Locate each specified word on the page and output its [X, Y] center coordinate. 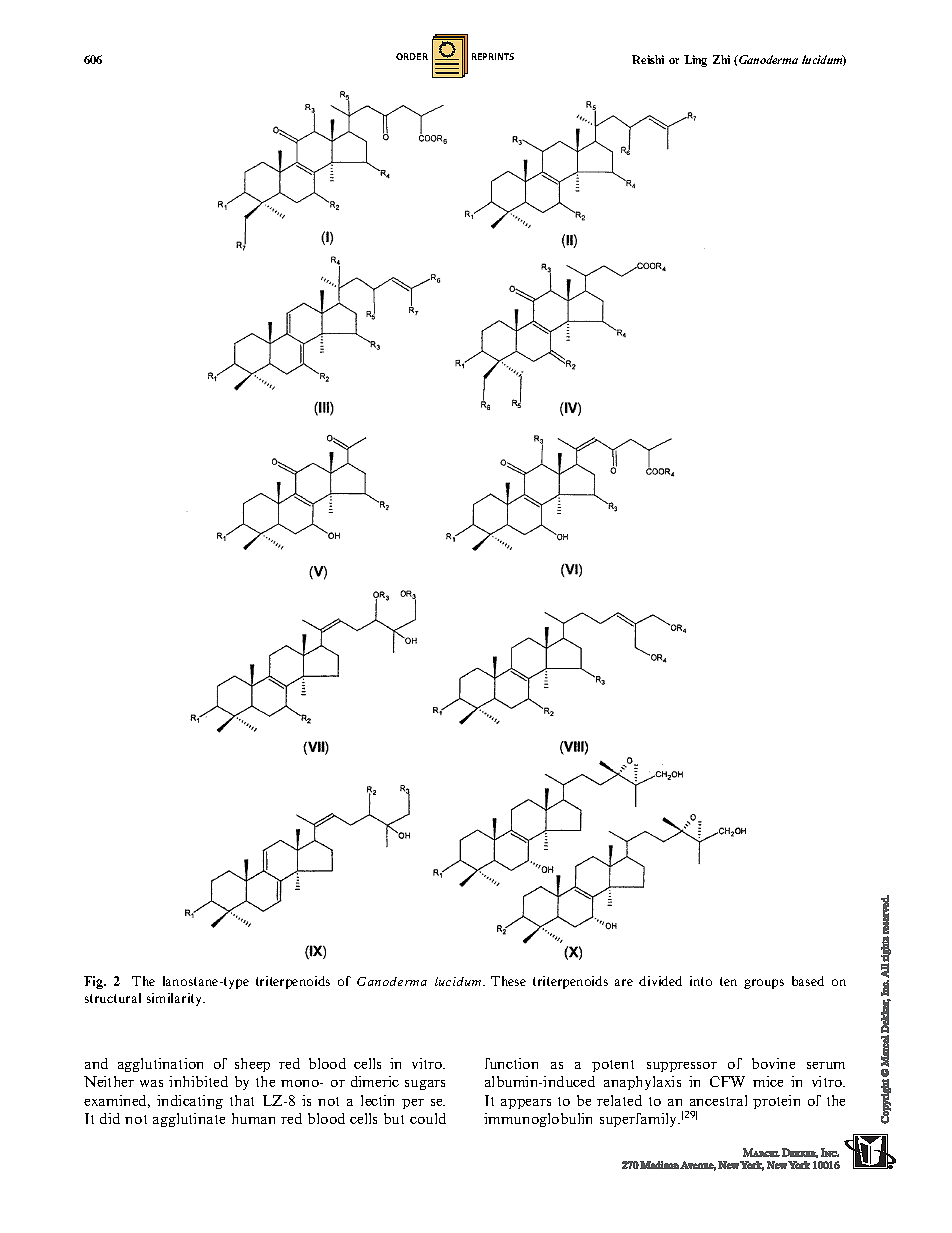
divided [660, 981]
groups [764, 984]
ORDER [412, 56]
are [624, 982]
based [808, 981]
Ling [695, 61]
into [701, 981]
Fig [95, 982]
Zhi [721, 59]
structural [113, 998]
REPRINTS [493, 56]
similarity [176, 999]
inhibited [198, 1081]
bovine [773, 1063]
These [508, 981]
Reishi [648, 59]
